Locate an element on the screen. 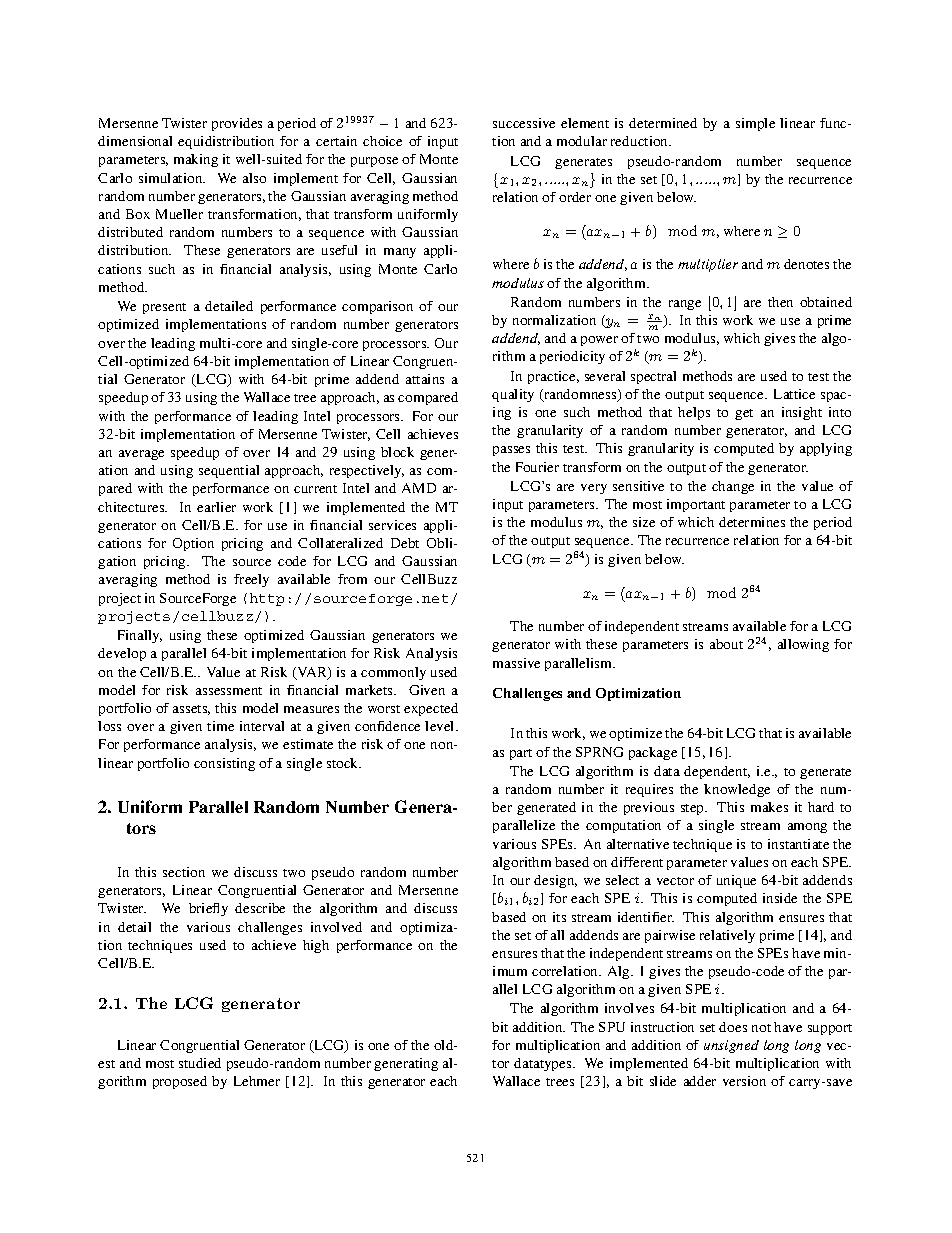 The width and height of the screenshot is (952, 1233). present is located at coordinates (164, 308).
